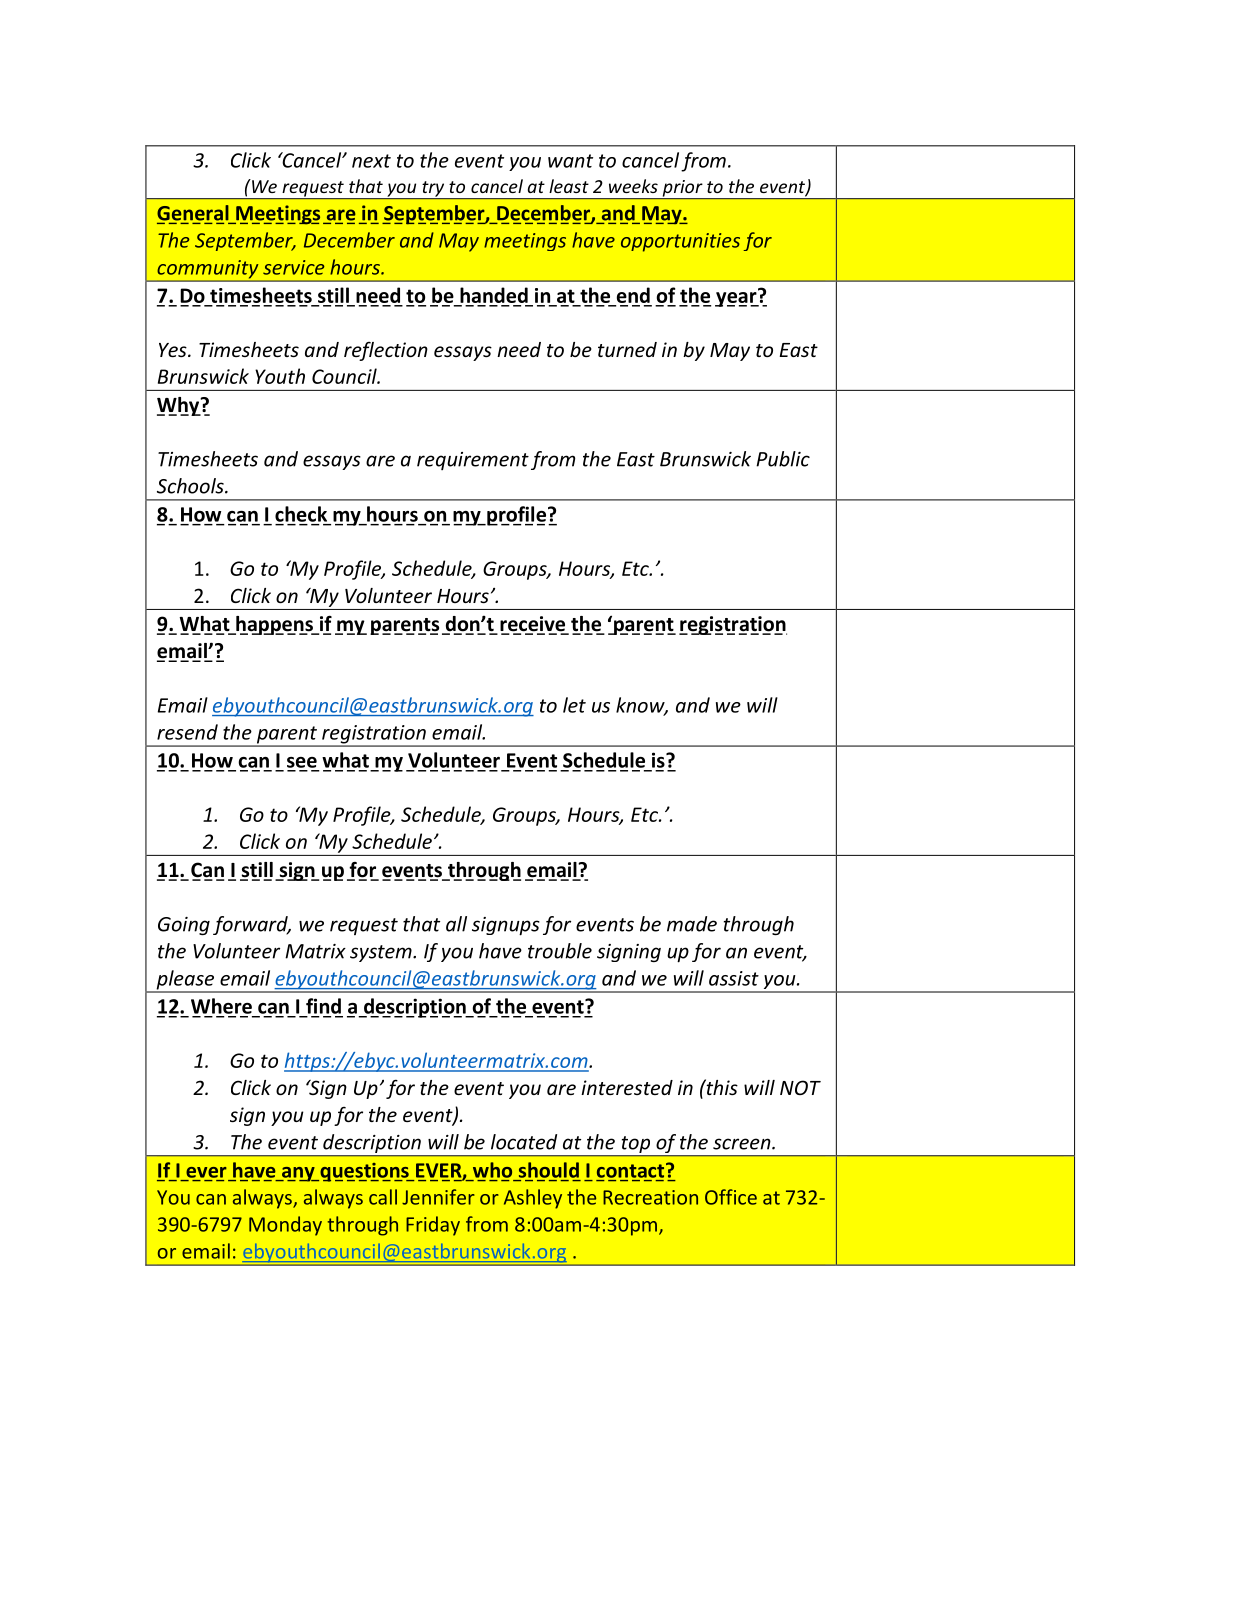  I want to click on Monday, so click(285, 1226).
